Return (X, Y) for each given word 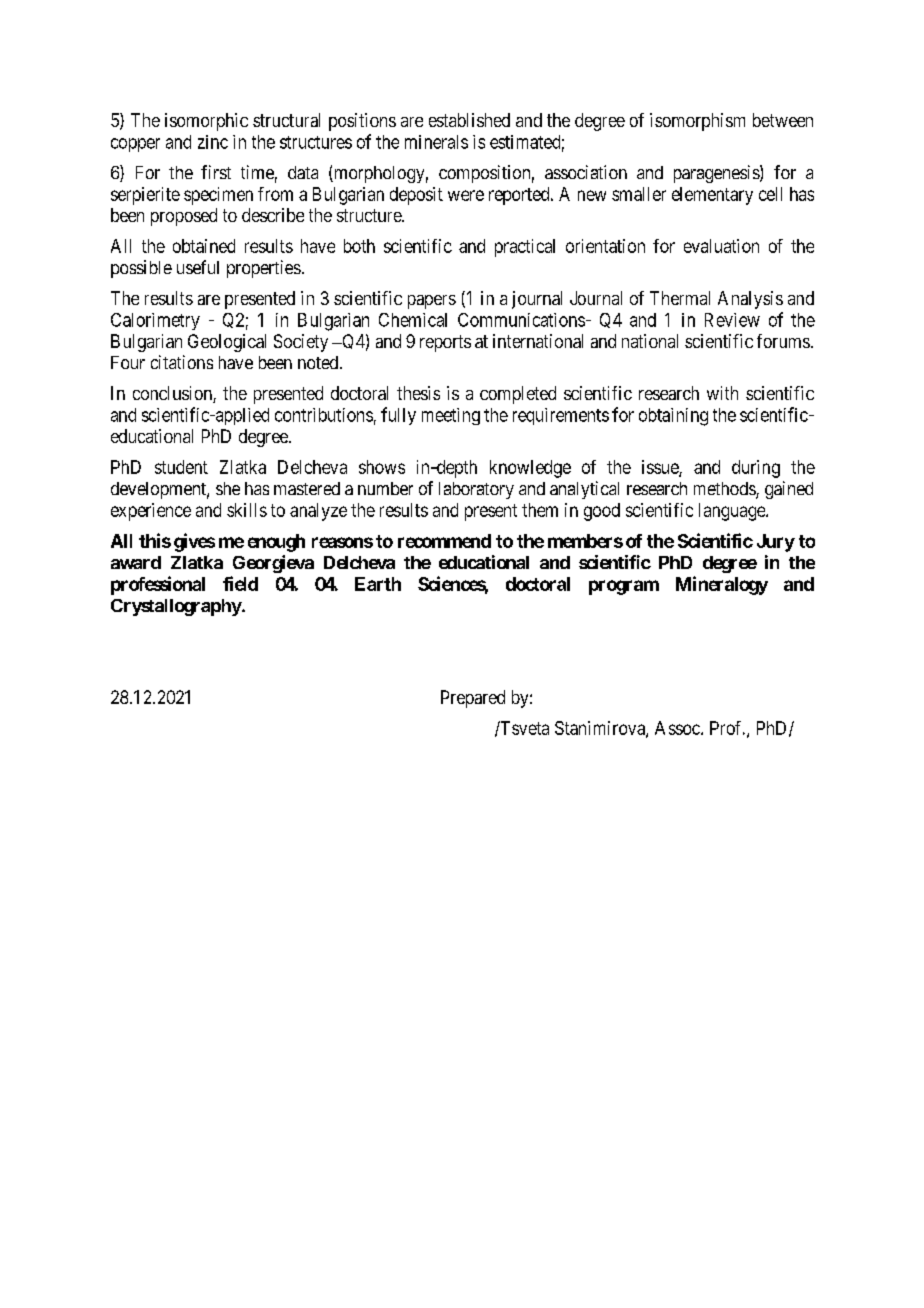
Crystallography (176, 607)
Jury (776, 543)
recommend (444, 541)
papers (432, 302)
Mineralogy (722, 585)
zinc (213, 142)
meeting (451, 416)
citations (182, 362)
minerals (436, 142)
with (722, 393)
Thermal (680, 298)
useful (198, 267)
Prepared (473, 699)
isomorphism (697, 122)
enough (276, 543)
